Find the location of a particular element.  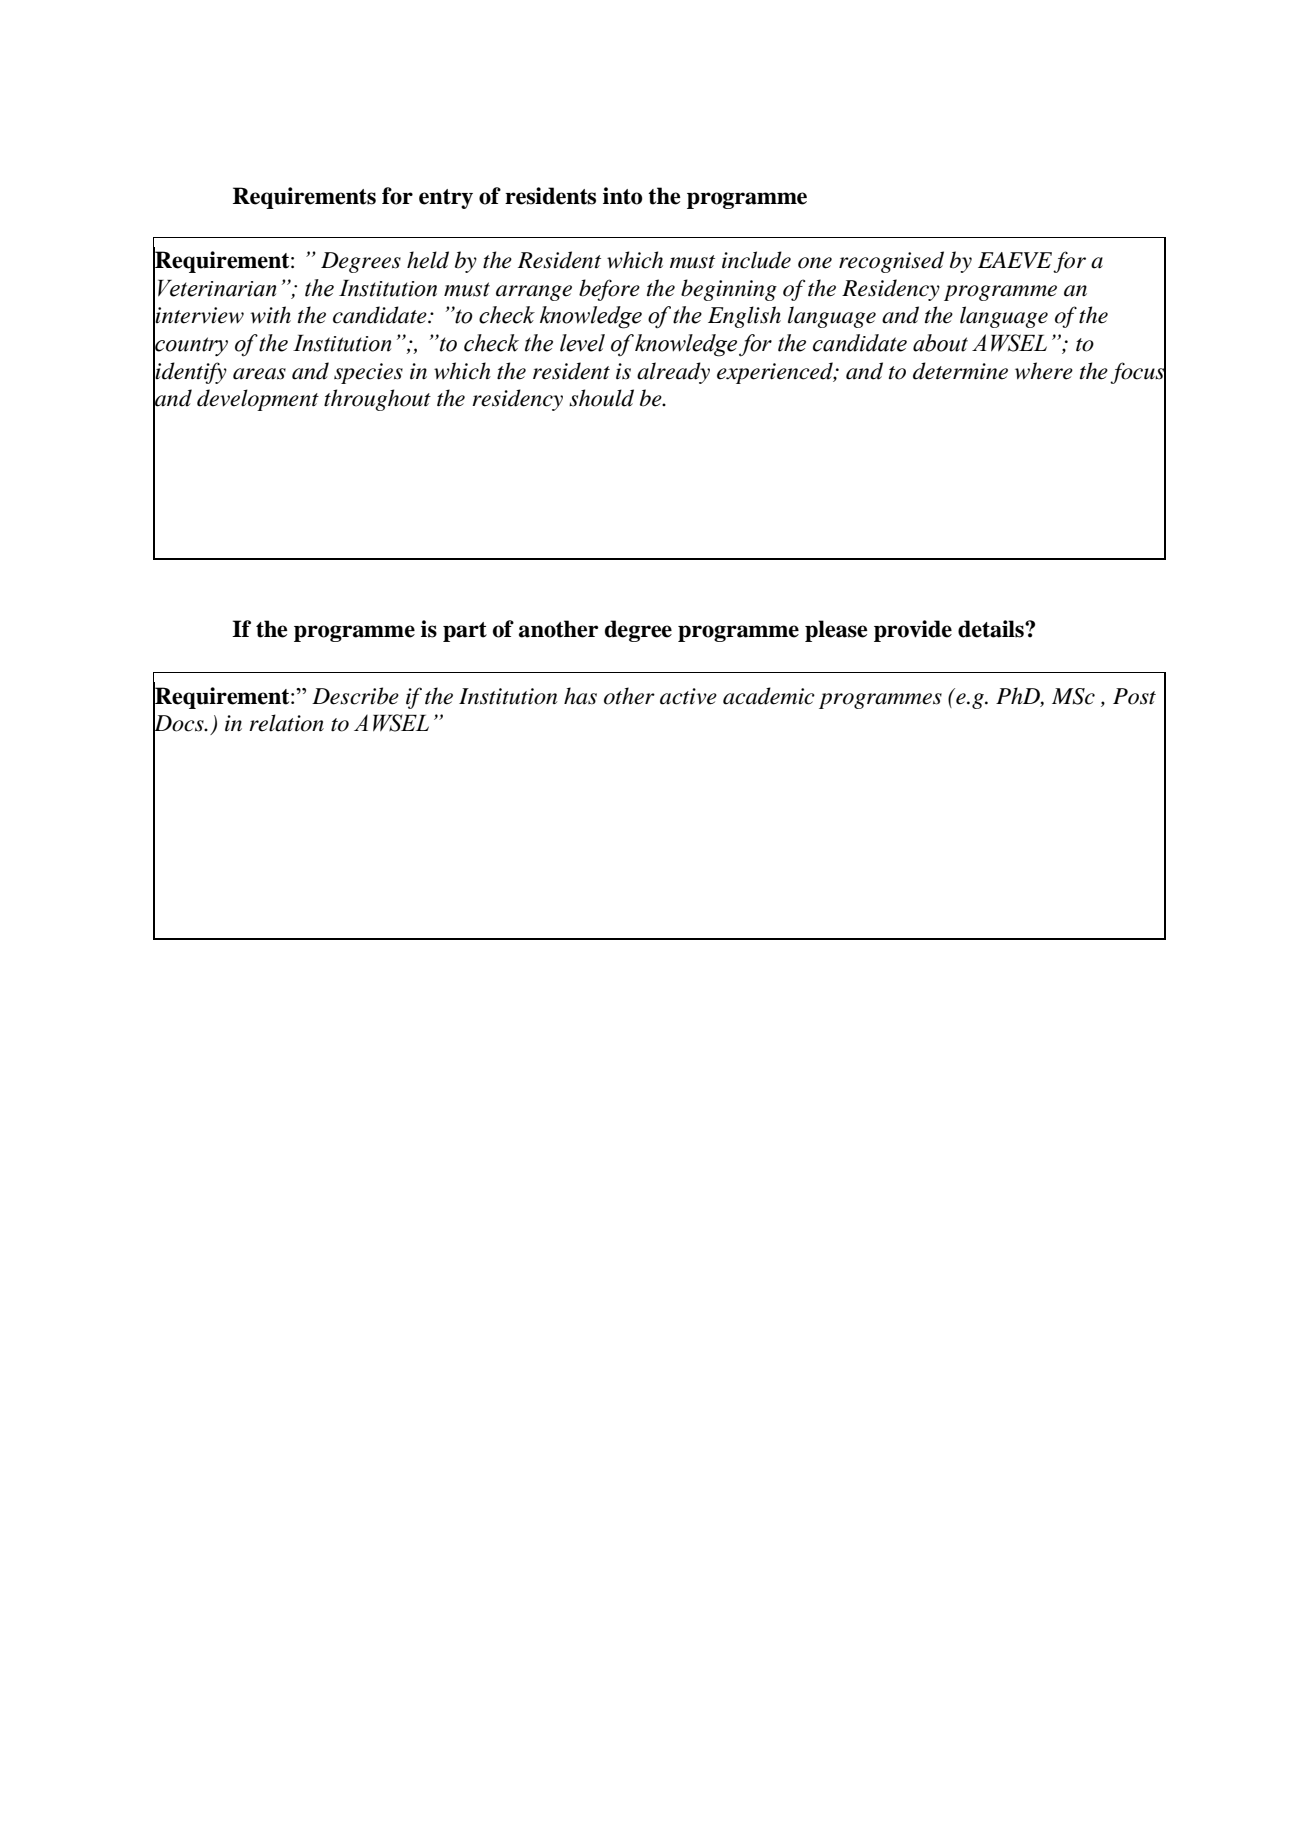

development is located at coordinates (258, 400).
